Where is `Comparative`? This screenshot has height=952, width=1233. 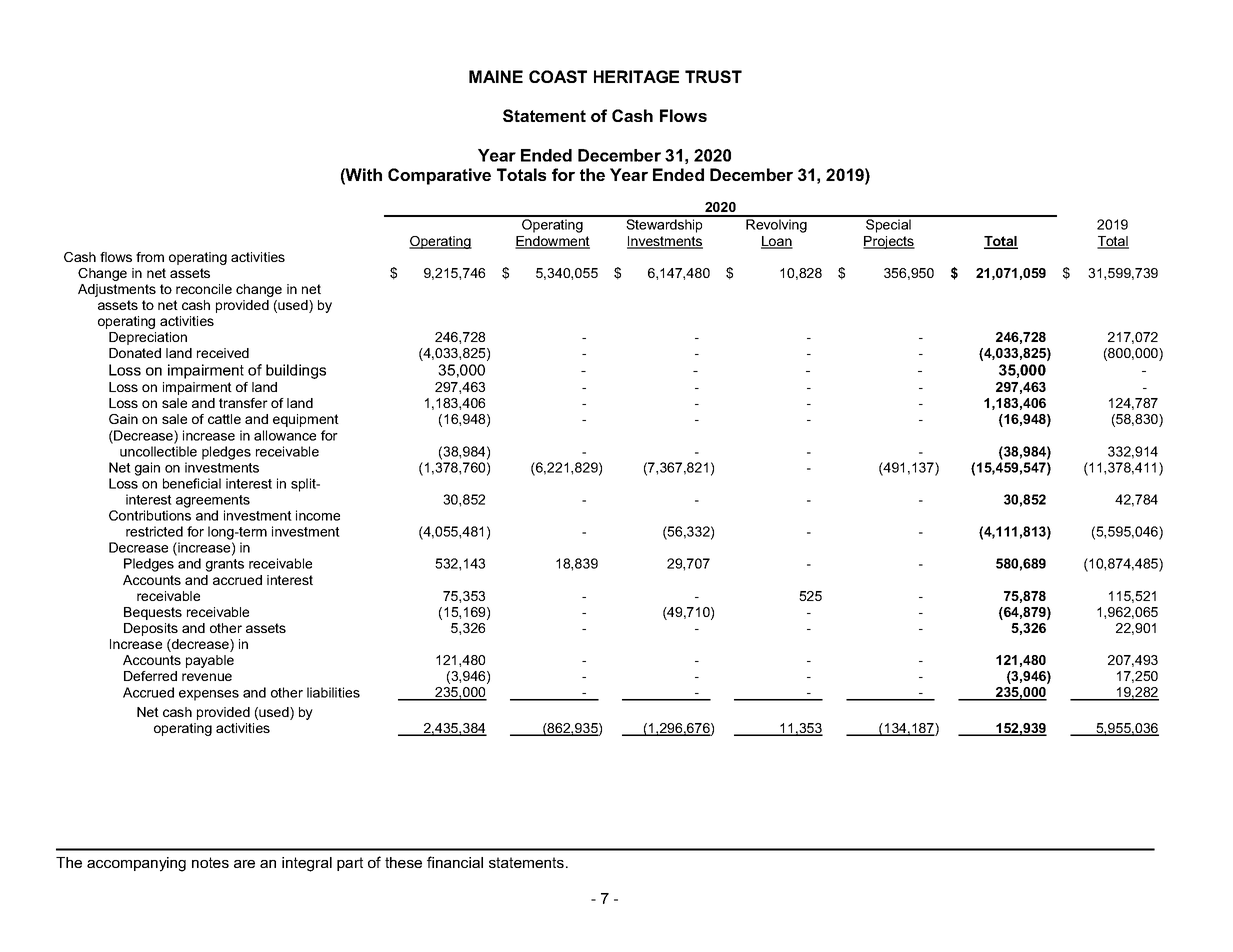 Comparative is located at coordinates (439, 176).
